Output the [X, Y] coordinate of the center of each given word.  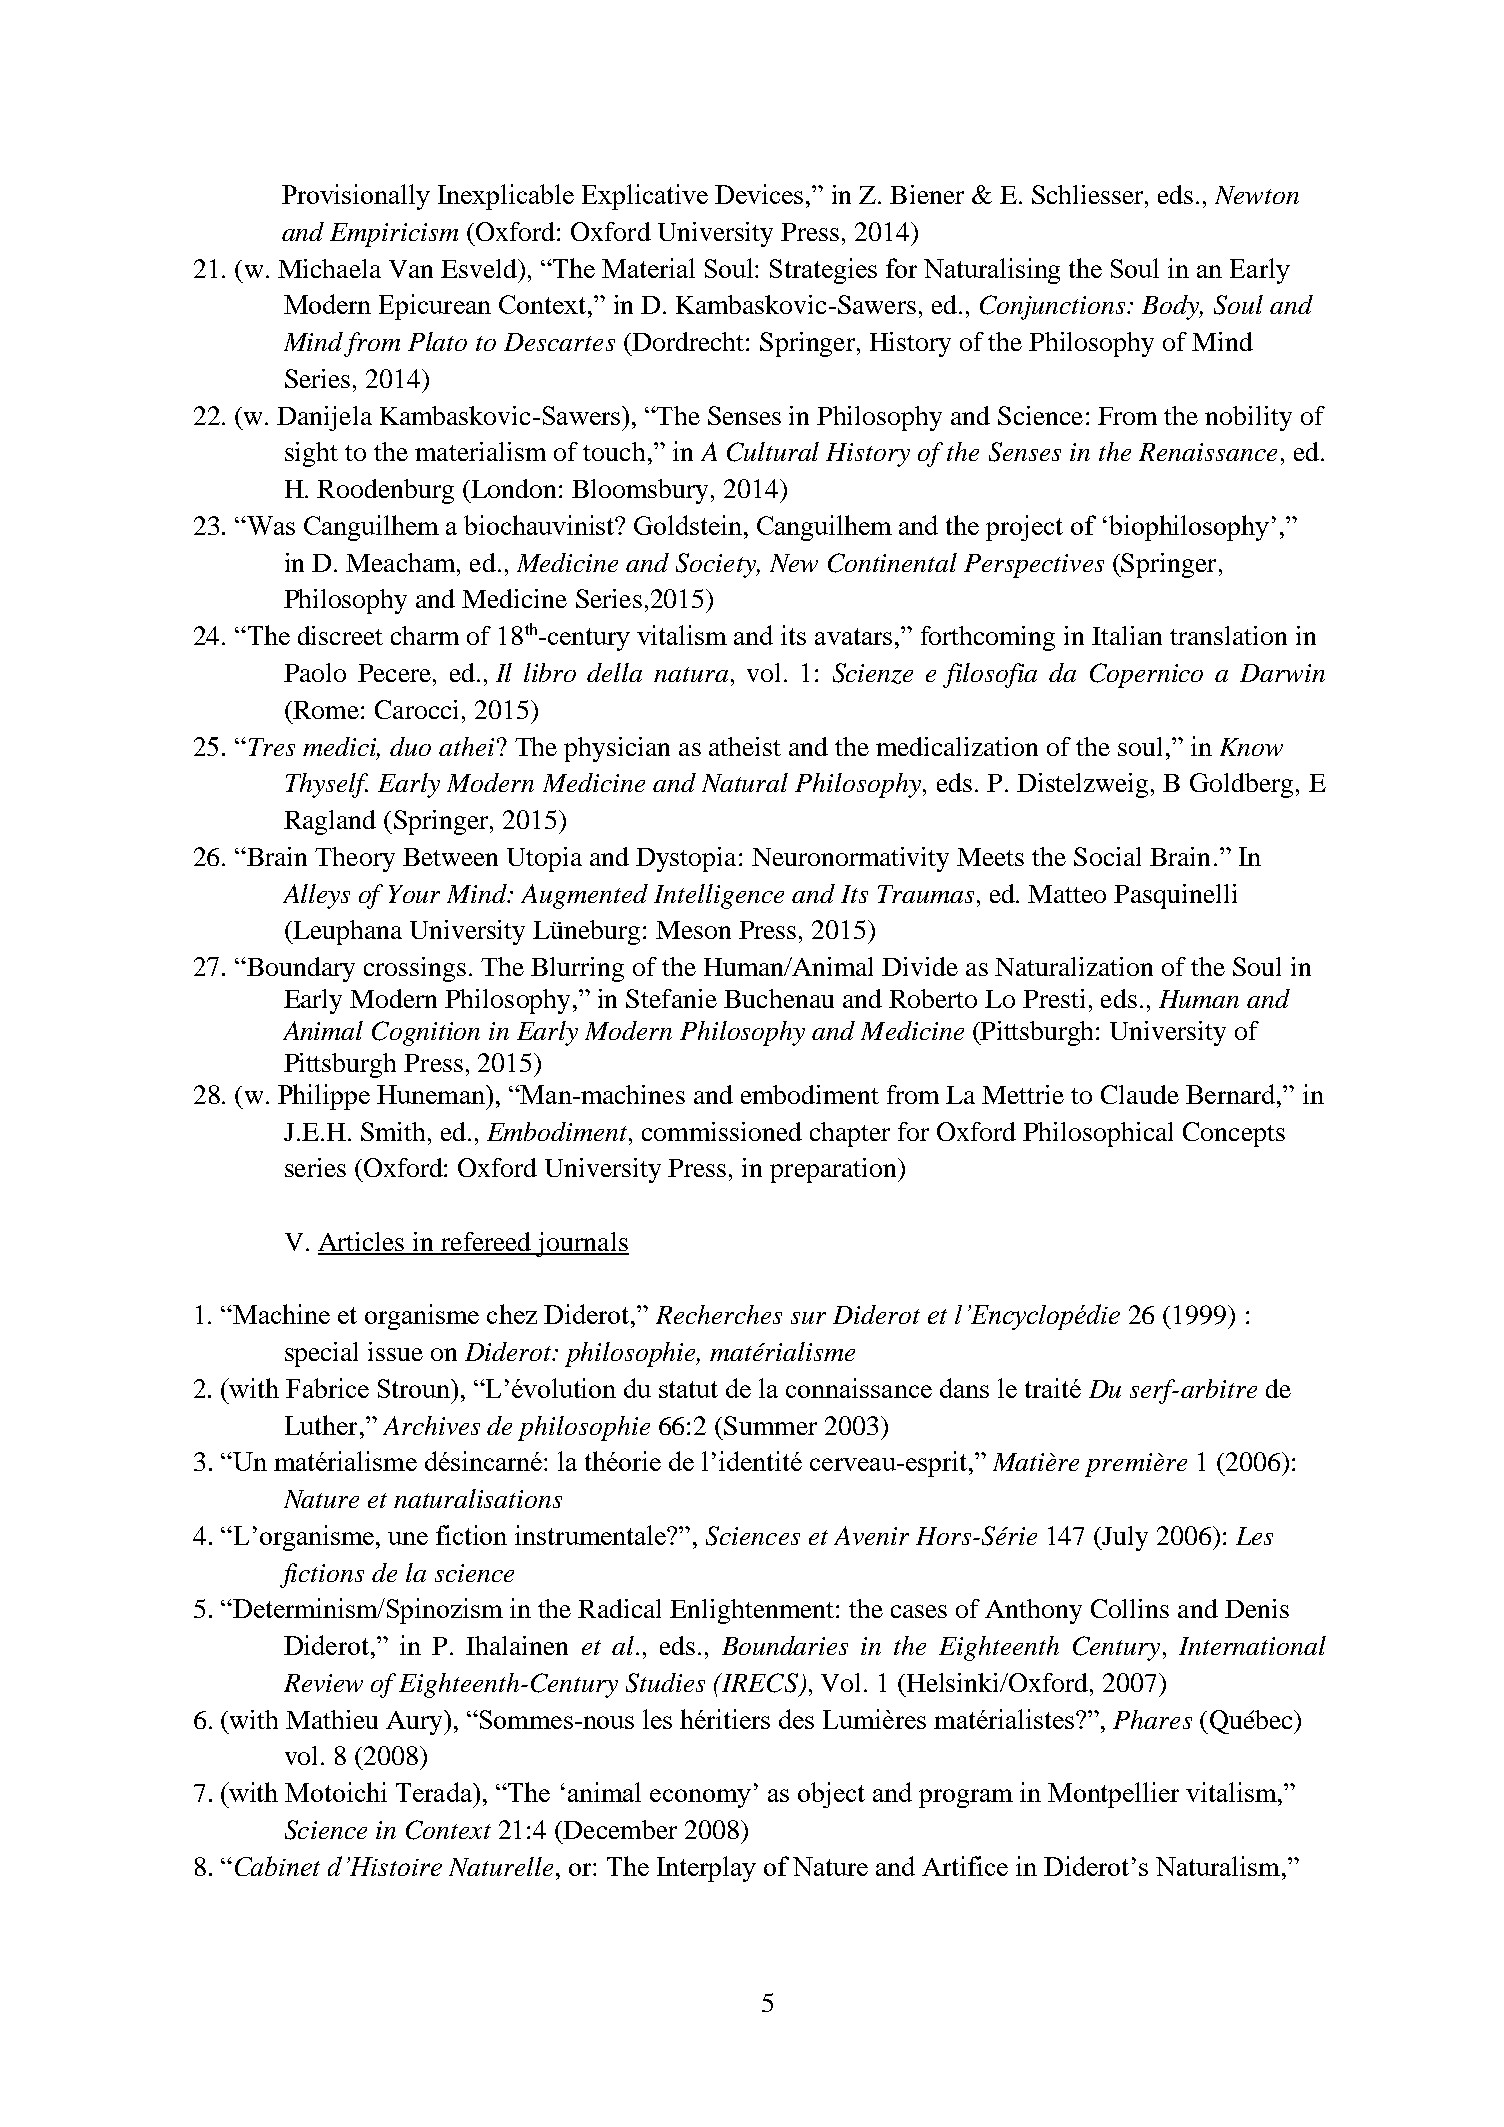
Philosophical [1098, 1134]
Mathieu [332, 1719]
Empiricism [394, 235]
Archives [431, 1425]
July [1124, 1538]
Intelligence [719, 896]
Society [717, 565]
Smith [393, 1131]
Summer [770, 1425]
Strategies [823, 271]
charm [425, 635]
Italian [1127, 635]
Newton [1257, 195]
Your [414, 894]
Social [1107, 856]
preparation [834, 1170]
